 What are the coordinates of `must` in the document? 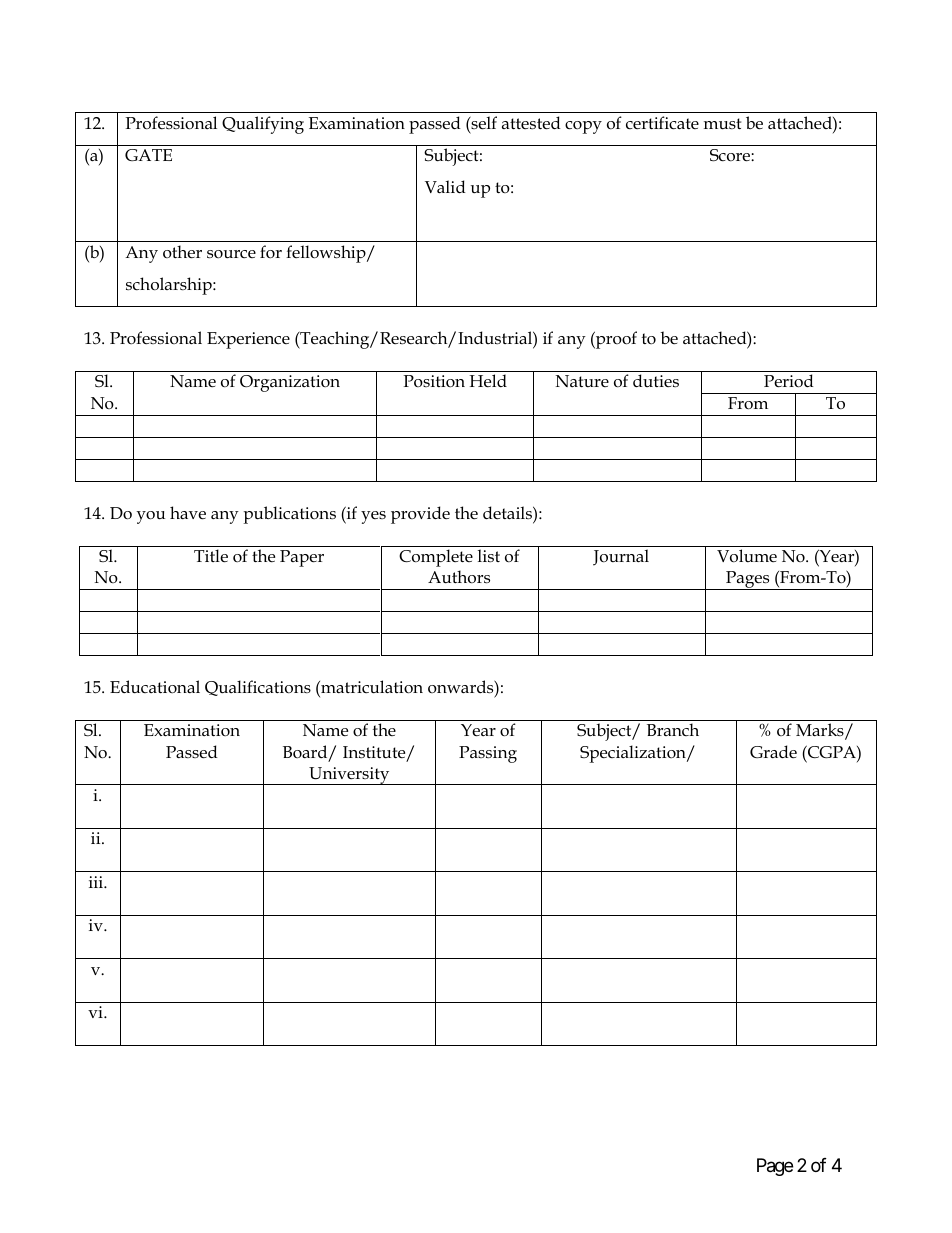 It's located at (722, 124).
